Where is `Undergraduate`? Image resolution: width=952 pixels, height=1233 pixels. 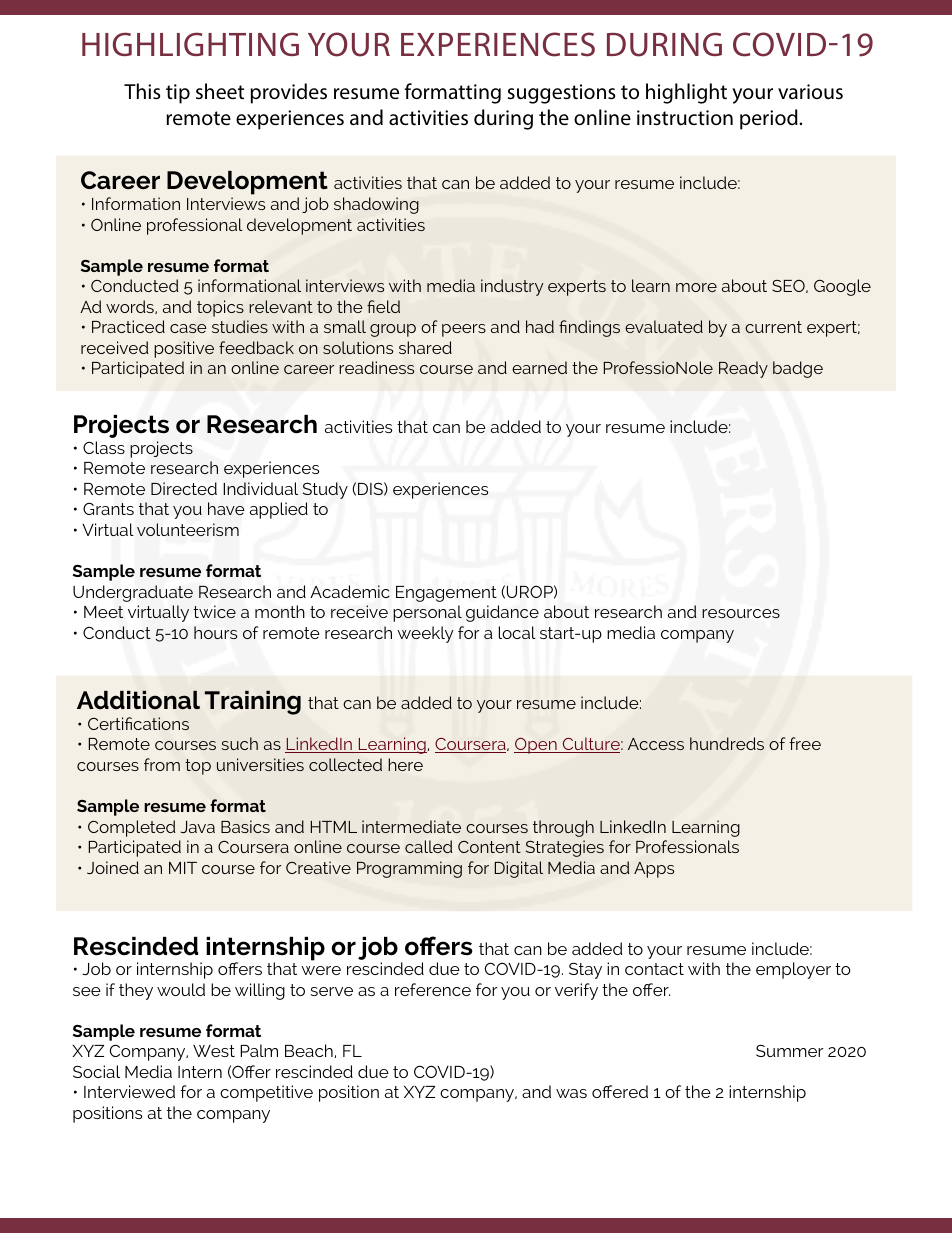
Undergraduate is located at coordinates (133, 593).
